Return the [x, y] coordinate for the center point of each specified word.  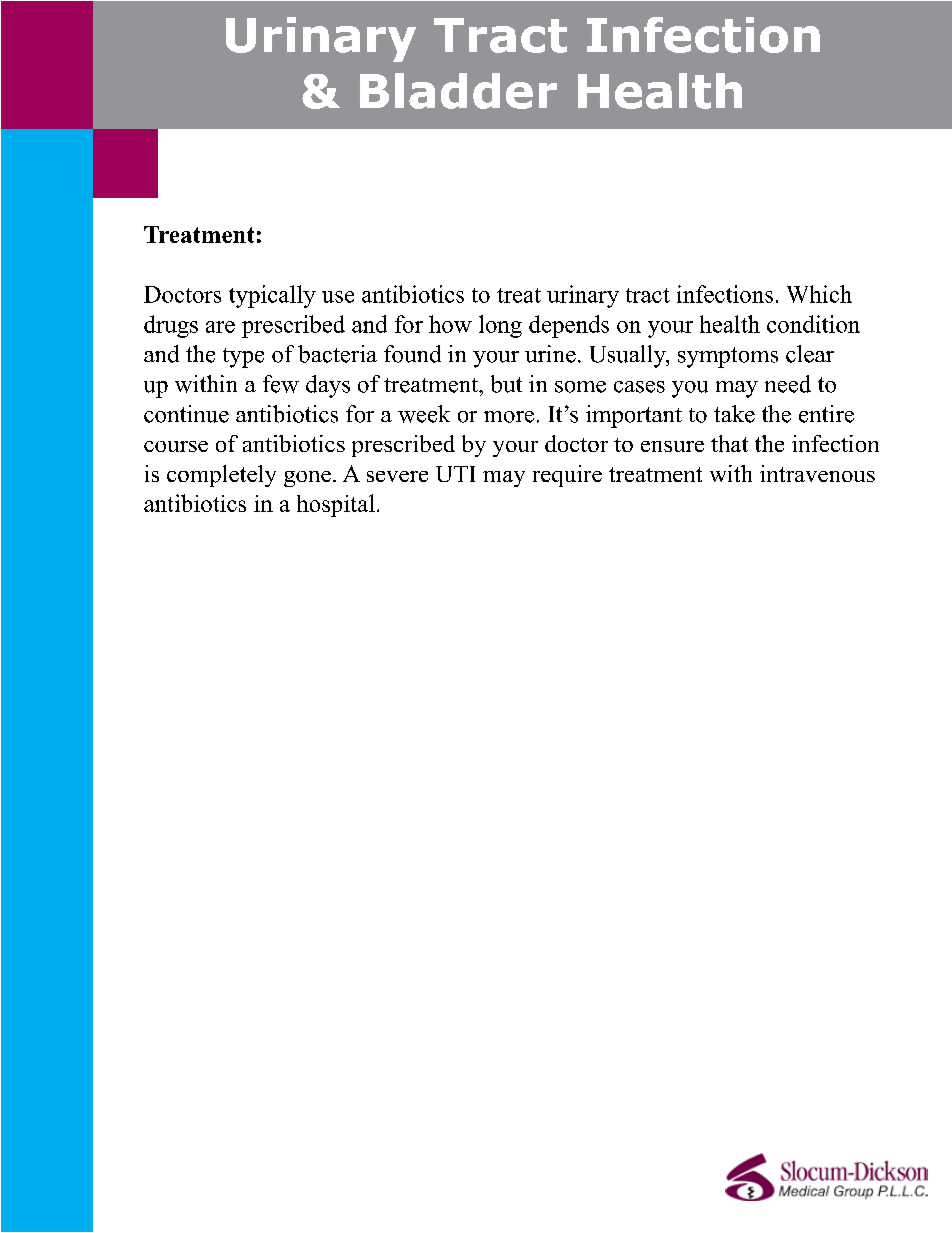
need [788, 384]
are [220, 327]
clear [810, 354]
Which [819, 294]
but [506, 384]
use [338, 297]
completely [221, 476]
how [450, 324]
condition [813, 324]
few [281, 384]
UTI [455, 474]
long [500, 326]
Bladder [458, 91]
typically [272, 296]
